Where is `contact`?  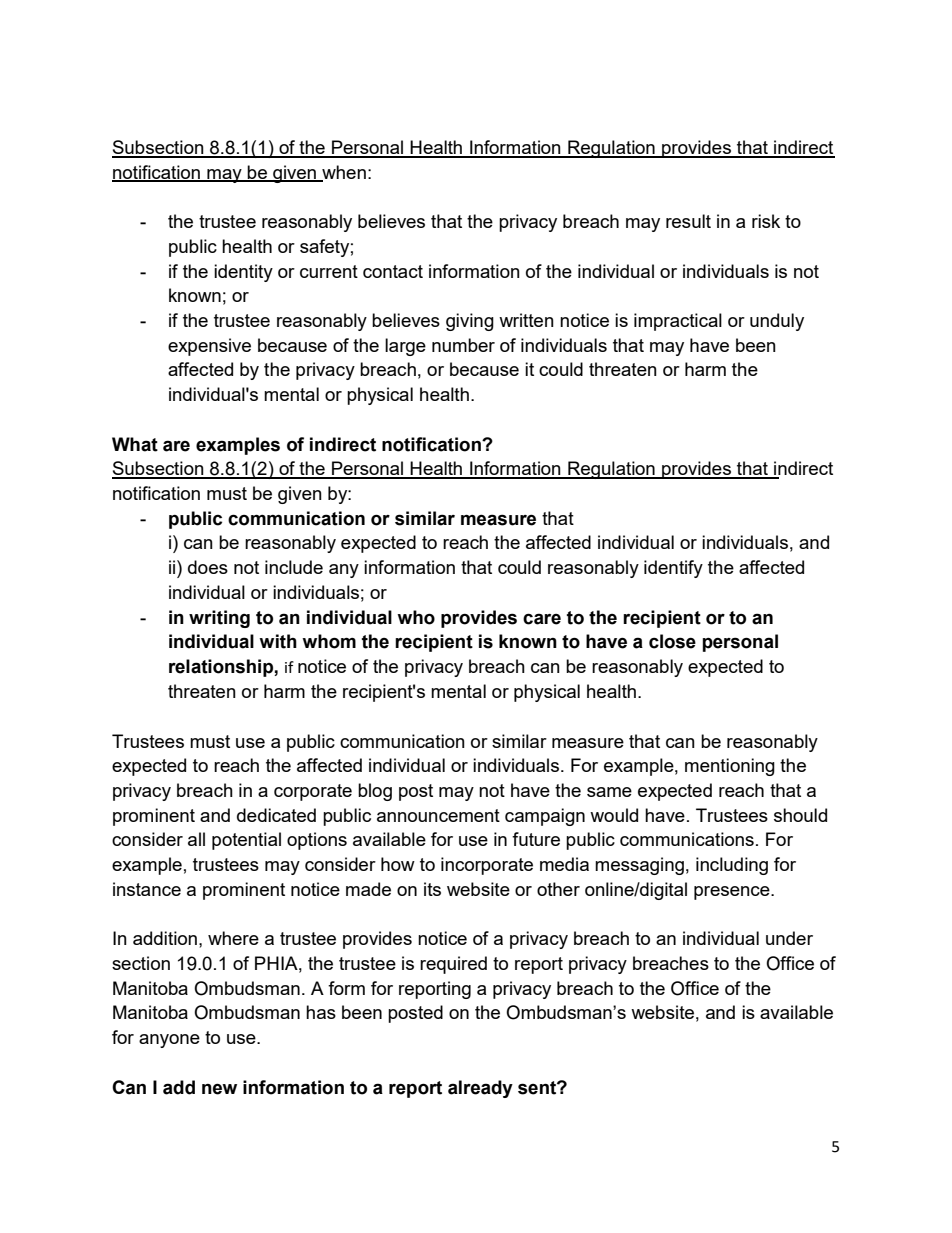 contact is located at coordinates (393, 271).
